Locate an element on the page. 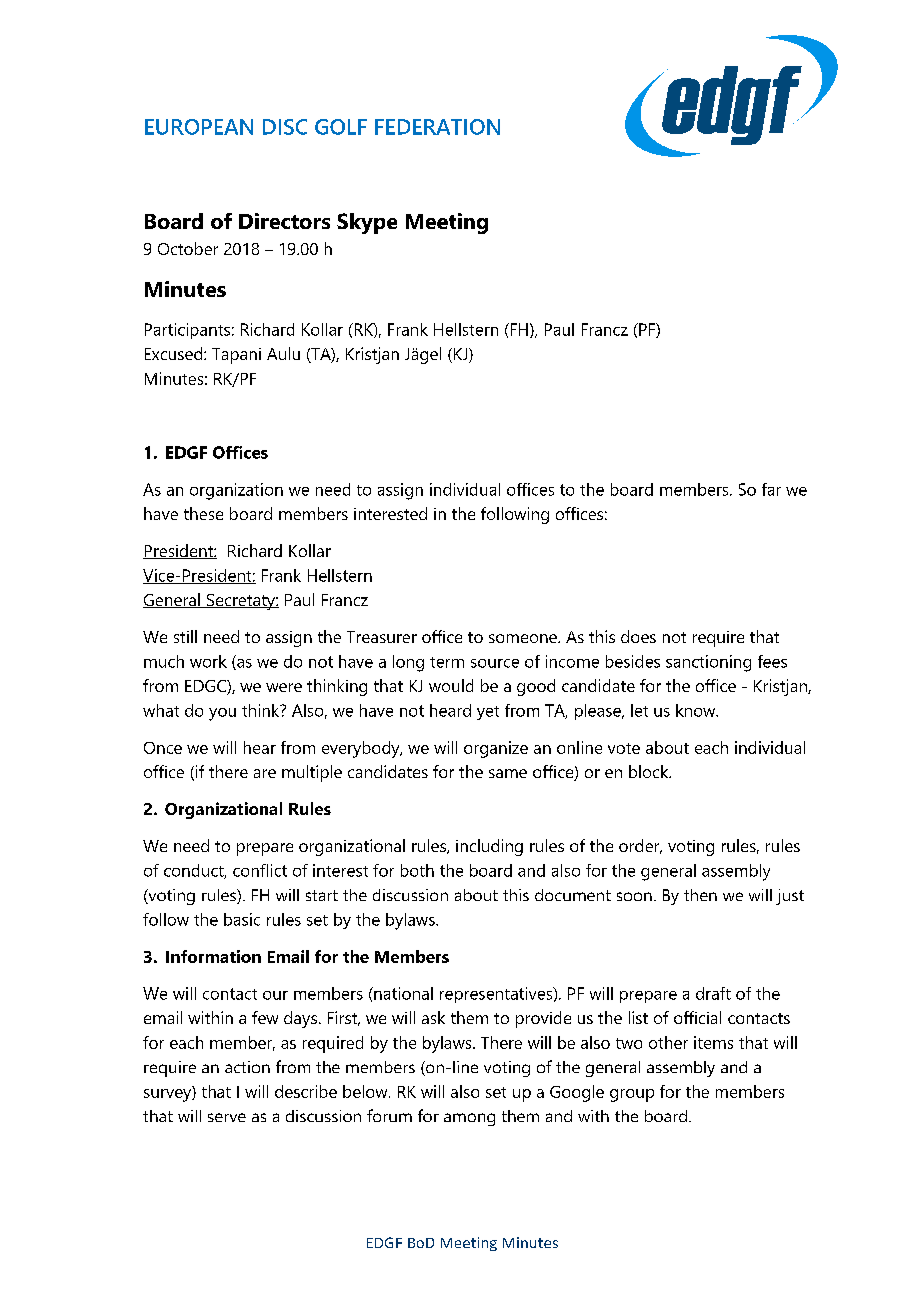 This document has width=924, height=1308. Directors is located at coordinates (284, 221).
